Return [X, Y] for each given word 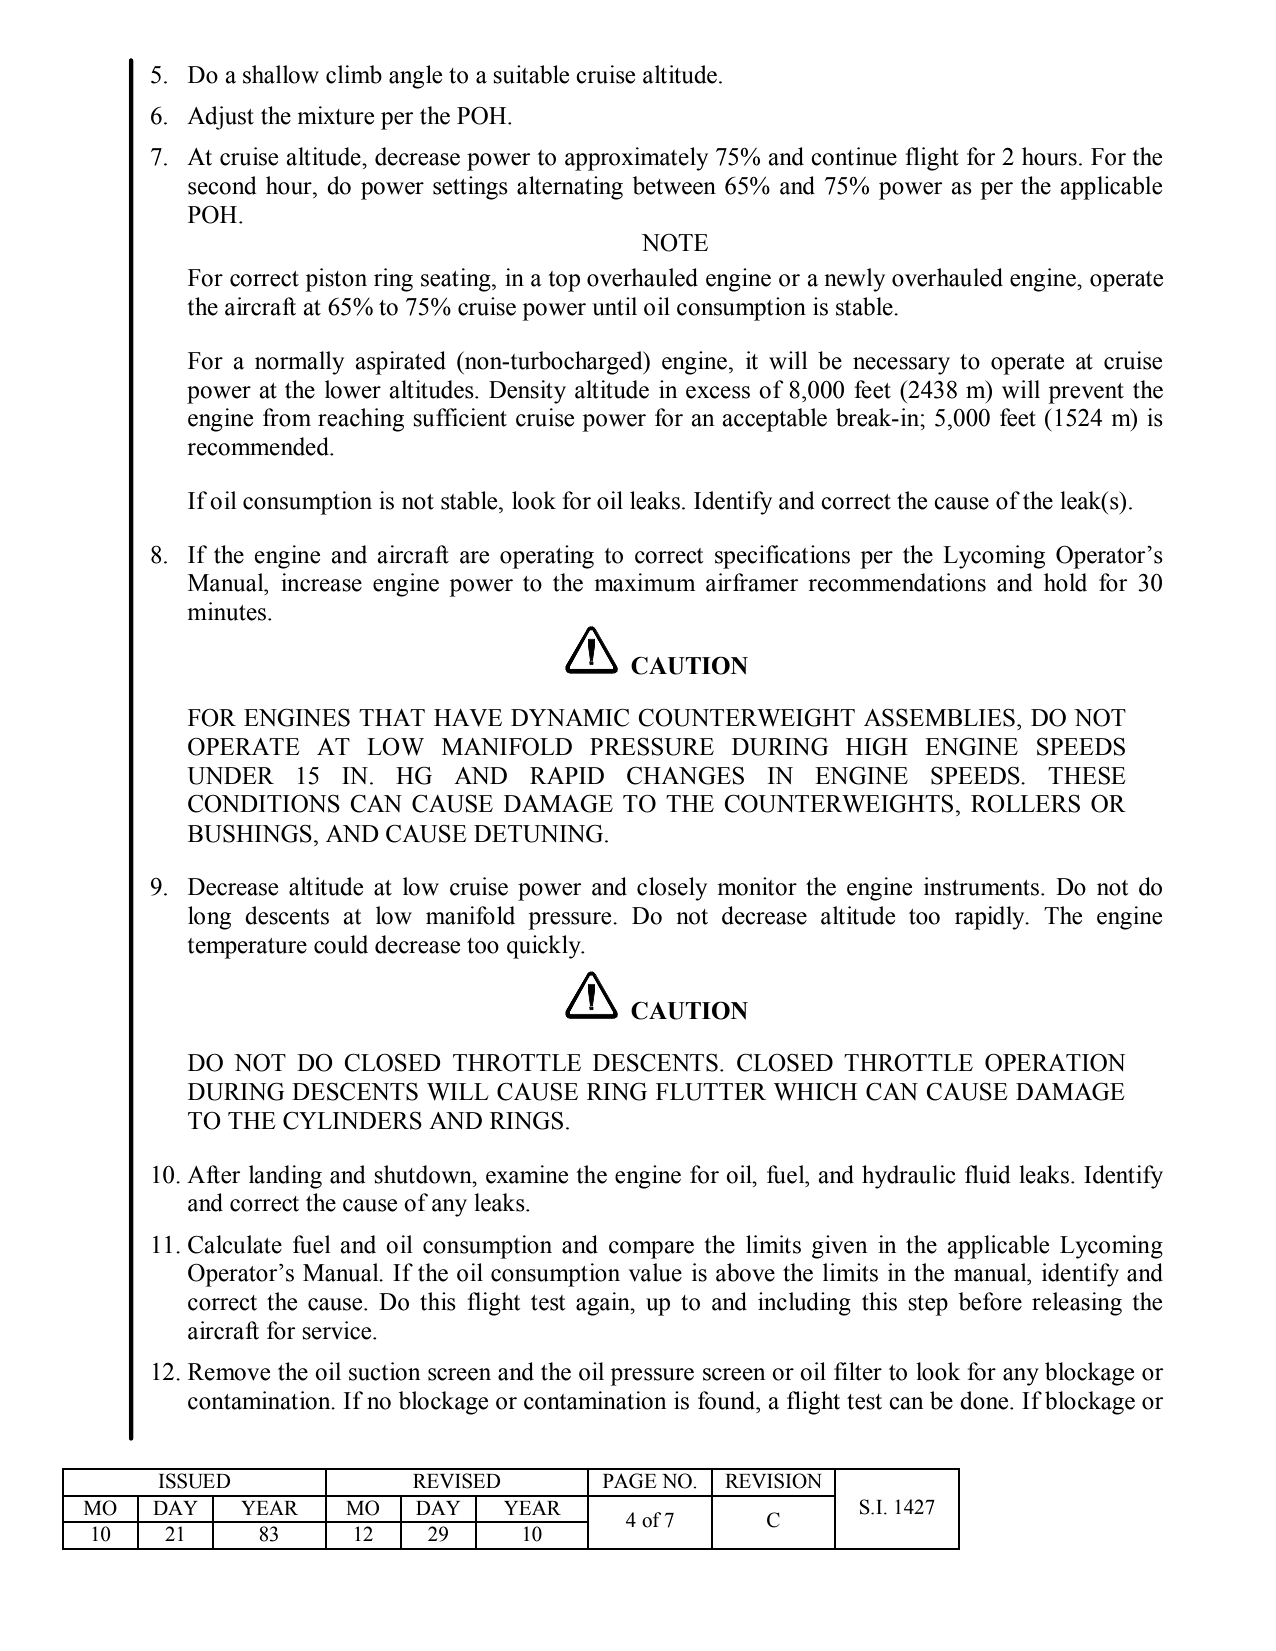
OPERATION [1055, 1063]
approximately [636, 159]
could [341, 944]
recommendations [897, 582]
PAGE [629, 1481]
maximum [644, 582]
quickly [545, 947]
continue [854, 156]
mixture [335, 115]
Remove [229, 1372]
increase [321, 582]
